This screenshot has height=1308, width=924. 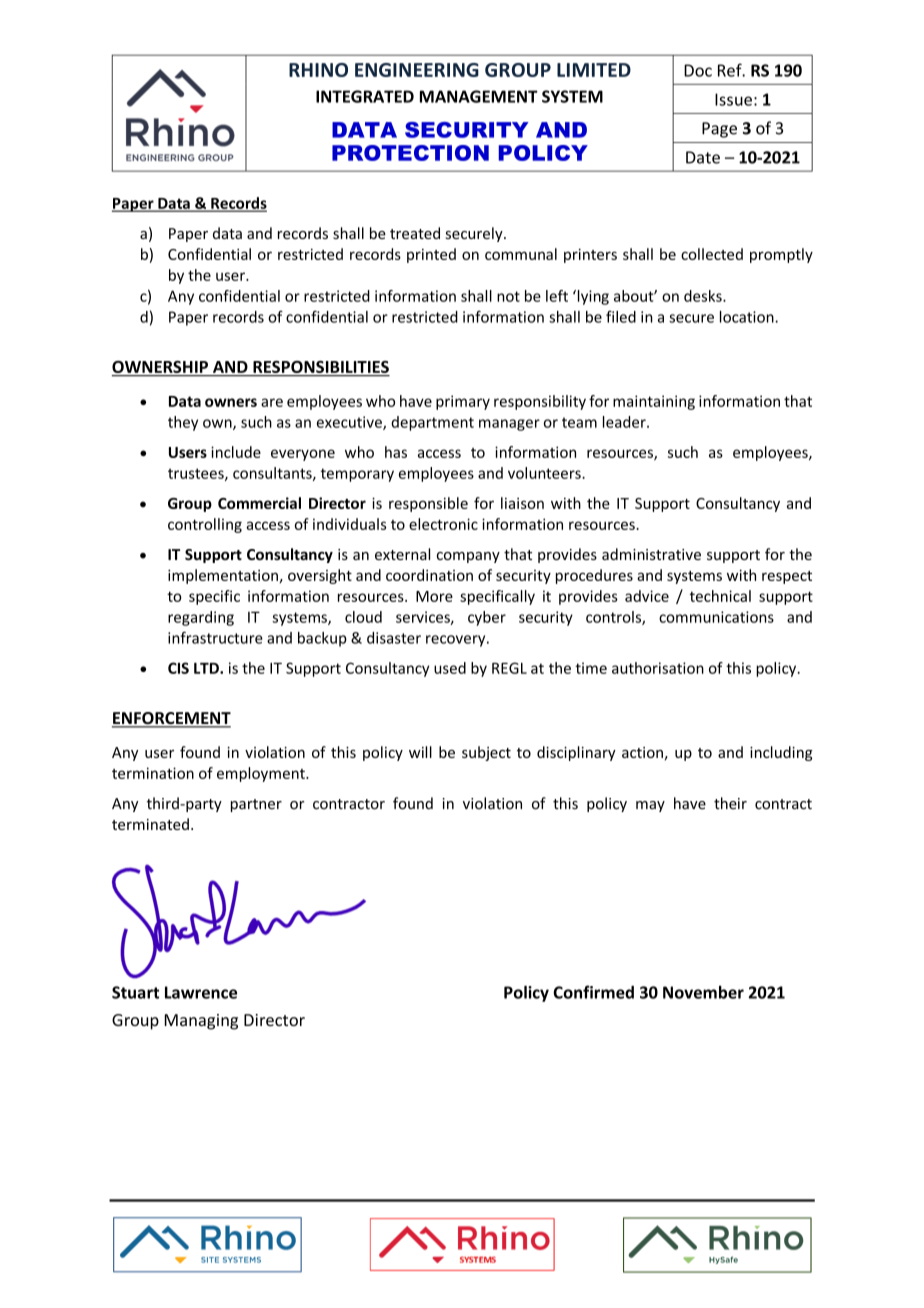 What do you see at coordinates (262, 774) in the screenshot?
I see `employment` at bounding box center [262, 774].
